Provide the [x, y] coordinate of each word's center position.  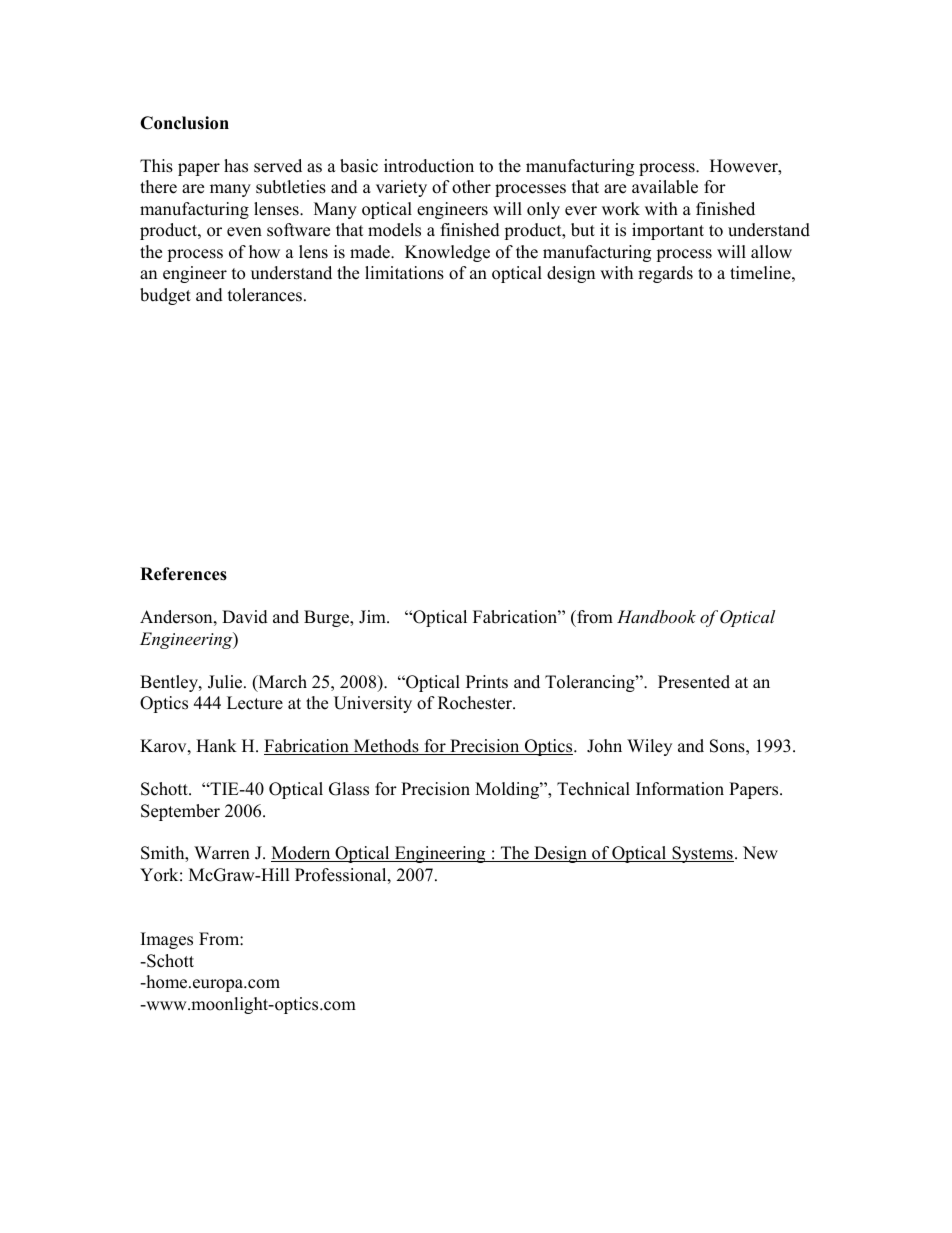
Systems [702, 854]
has [236, 166]
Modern [302, 854]
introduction [429, 166]
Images [167, 940]
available [665, 187]
